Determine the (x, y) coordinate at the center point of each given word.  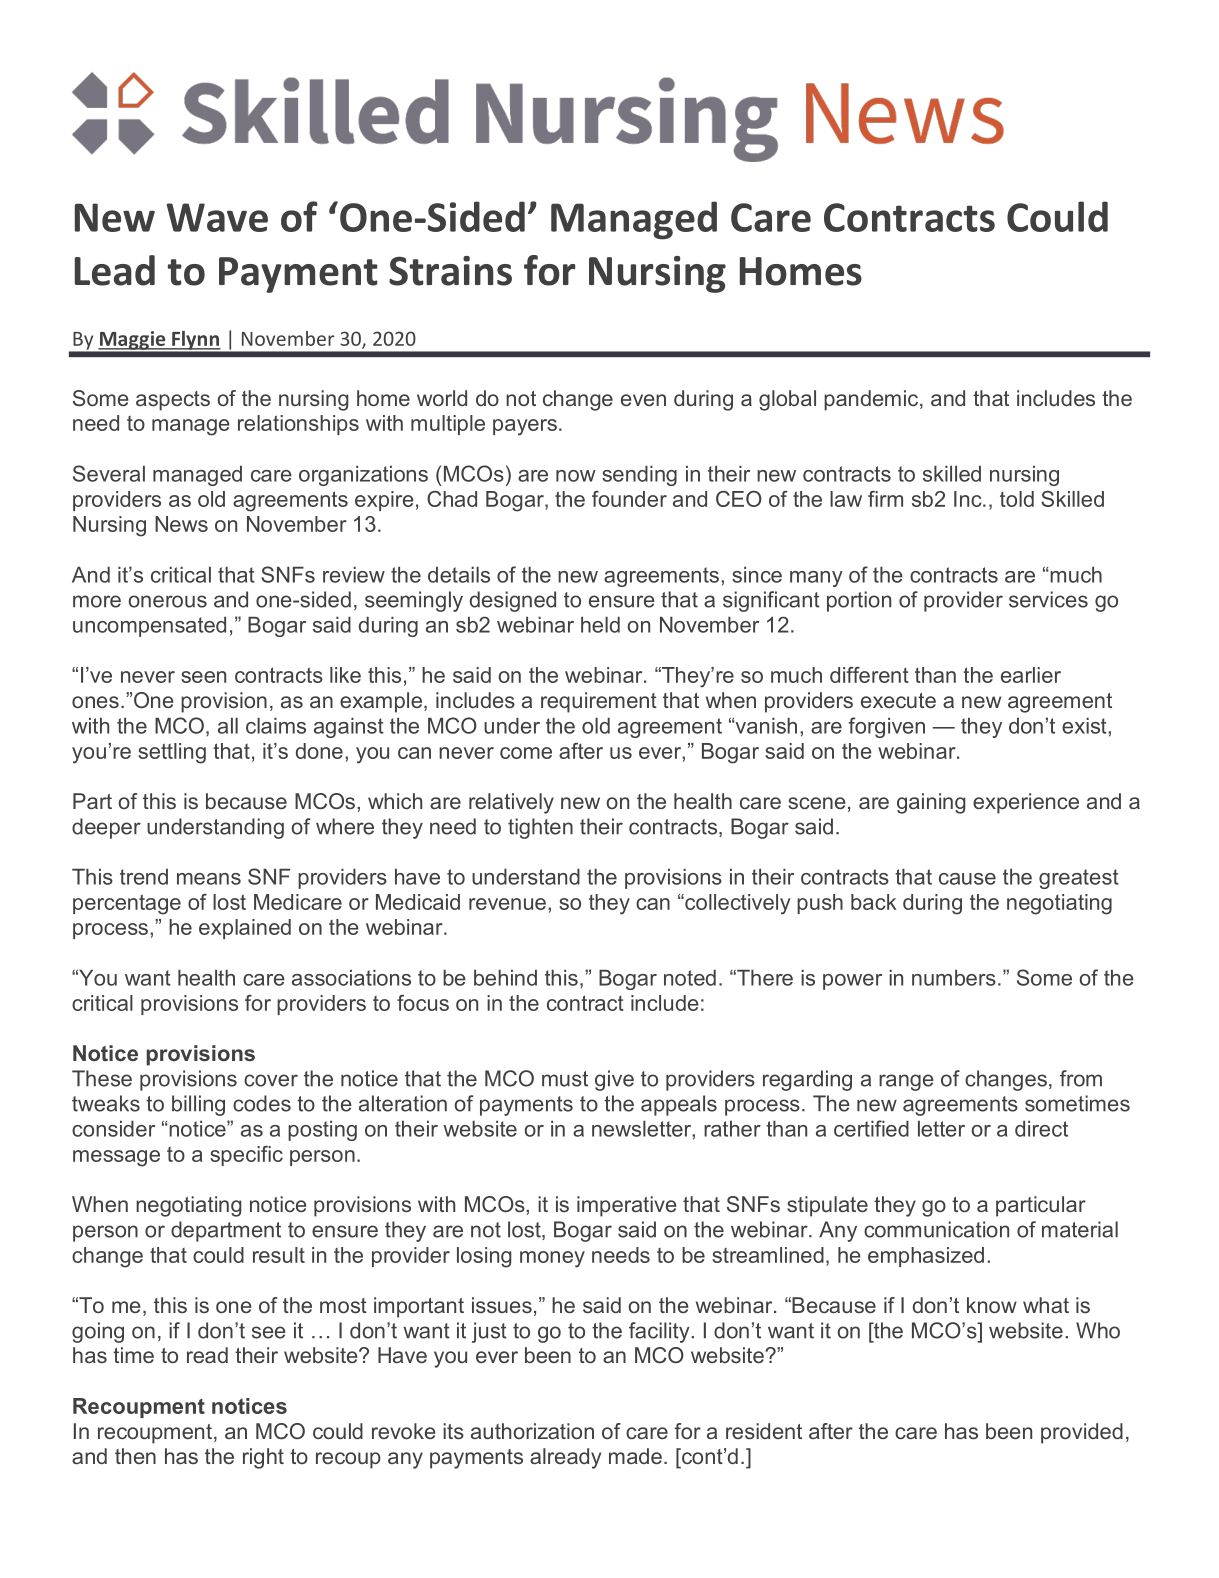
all (228, 726)
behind (505, 978)
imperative (627, 1206)
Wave (217, 217)
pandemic (872, 400)
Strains (450, 271)
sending (639, 476)
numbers (954, 978)
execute (898, 700)
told (1017, 499)
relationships (298, 425)
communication (936, 1229)
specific (246, 1156)
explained (245, 929)
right (263, 1458)
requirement (599, 702)
